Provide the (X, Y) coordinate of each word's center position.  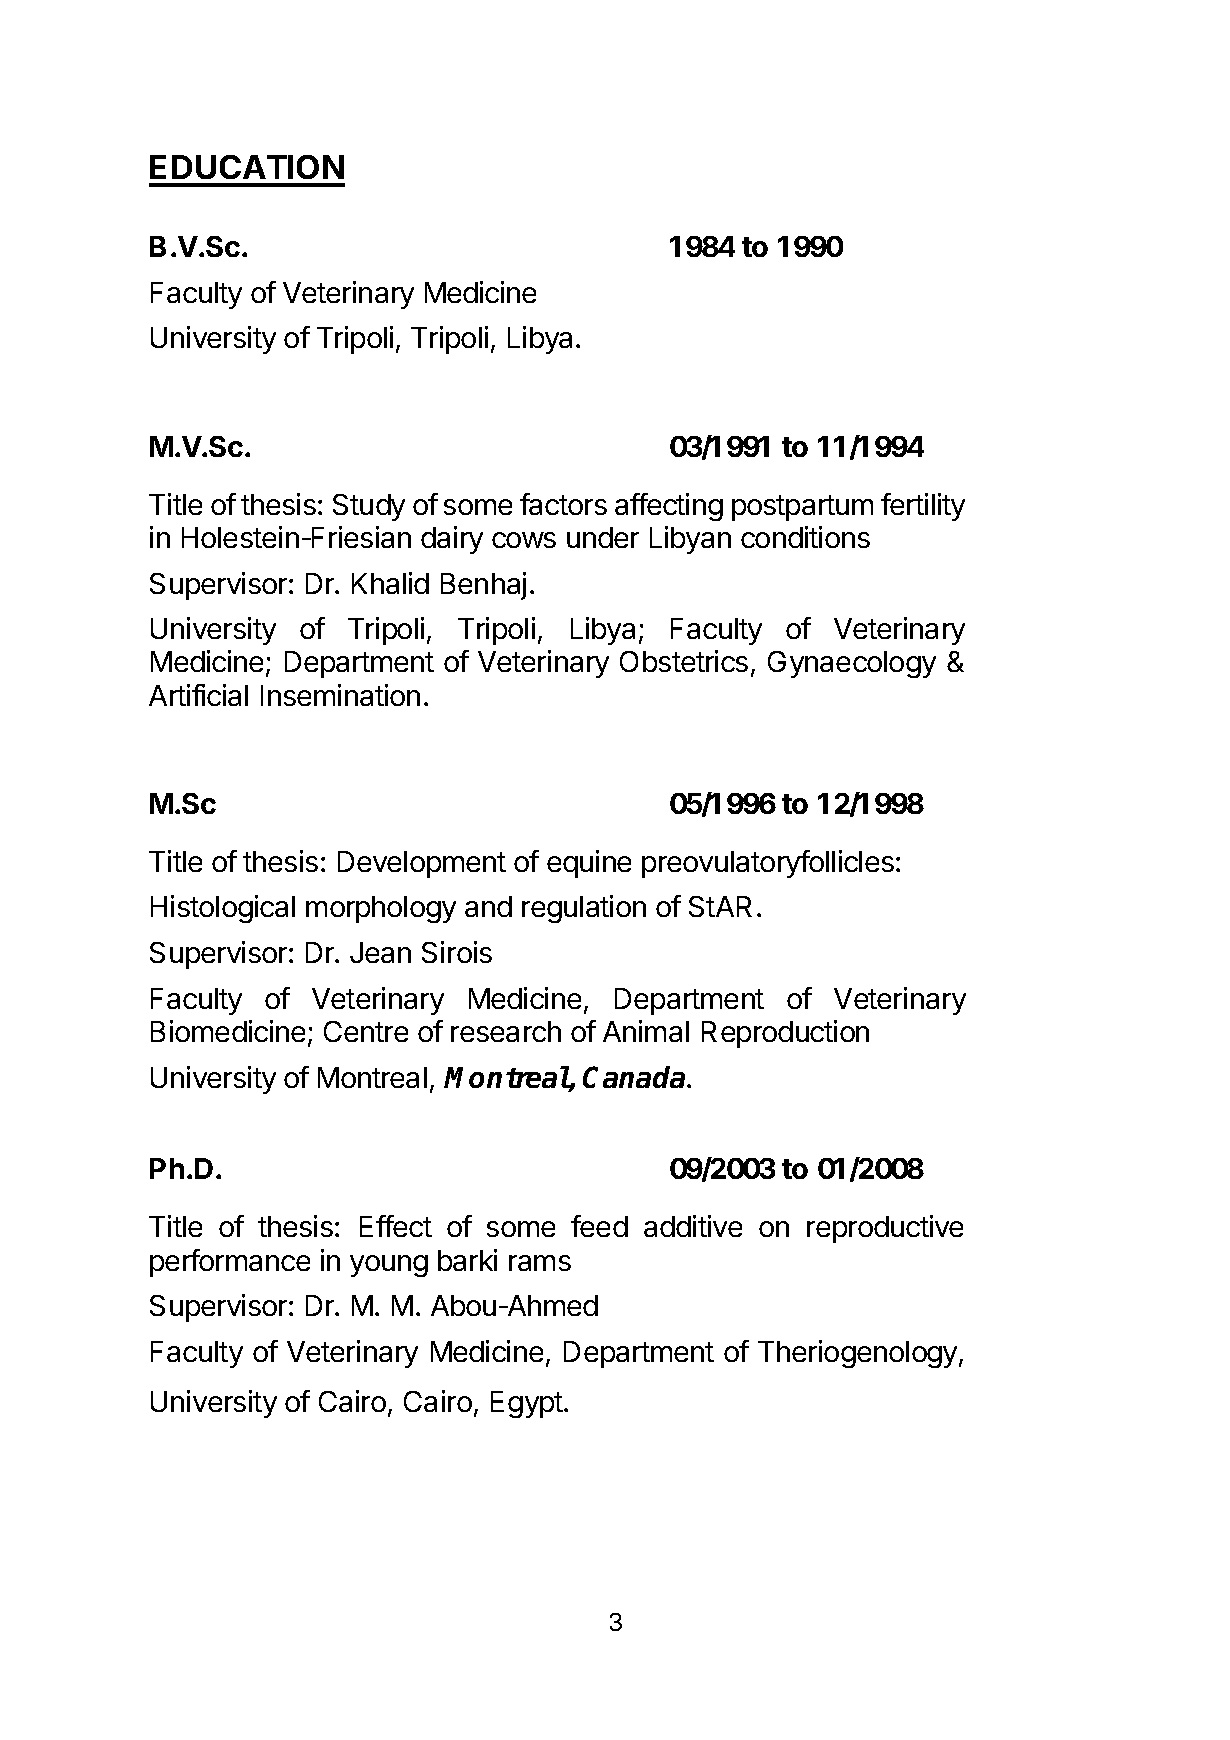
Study (369, 507)
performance (230, 1263)
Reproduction (785, 1034)
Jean (380, 952)
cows (524, 540)
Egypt (528, 1404)
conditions (805, 537)
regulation (584, 909)
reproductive (885, 1229)
